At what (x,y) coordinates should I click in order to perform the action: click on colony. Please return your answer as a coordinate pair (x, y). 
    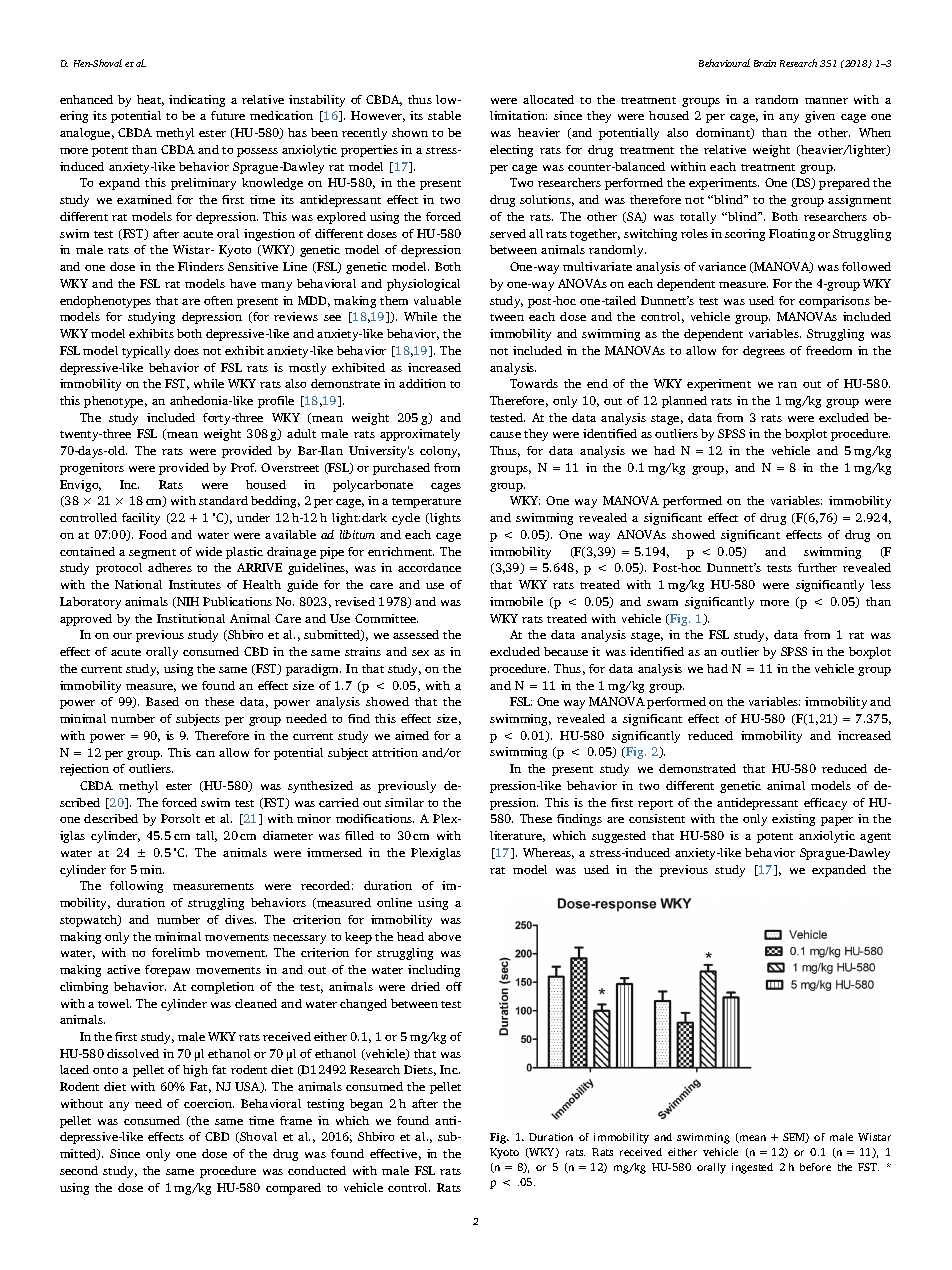
    Looking at the image, I should click on (440, 452).
